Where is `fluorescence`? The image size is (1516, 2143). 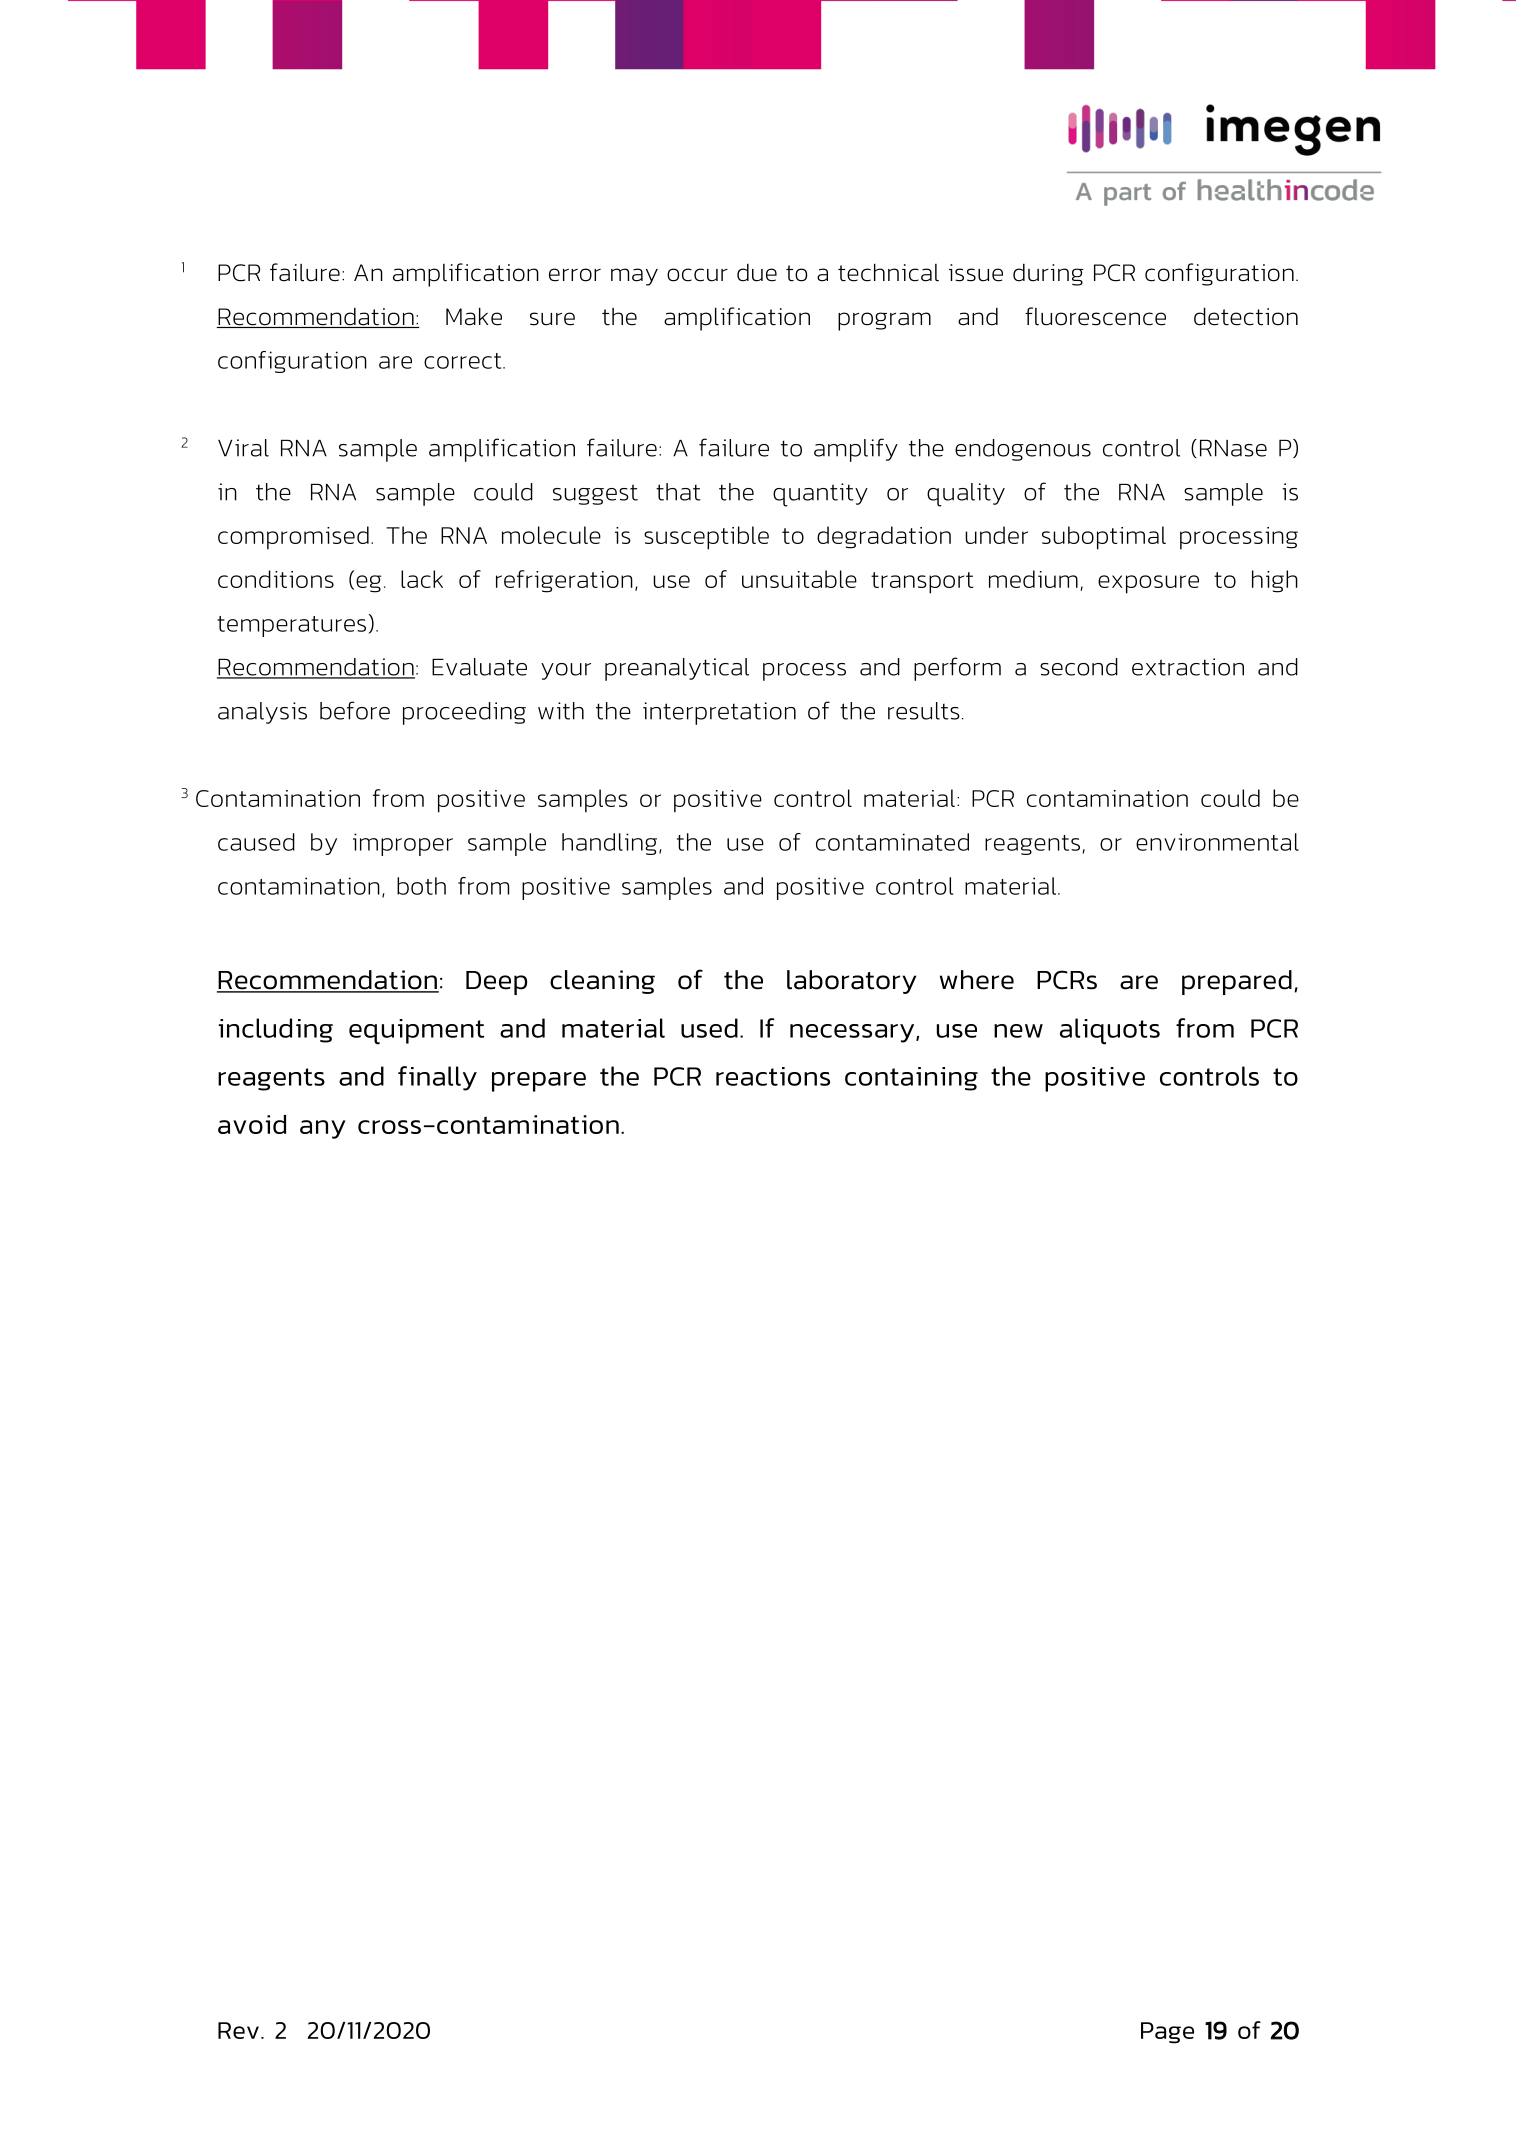
fluorescence is located at coordinates (1095, 316).
